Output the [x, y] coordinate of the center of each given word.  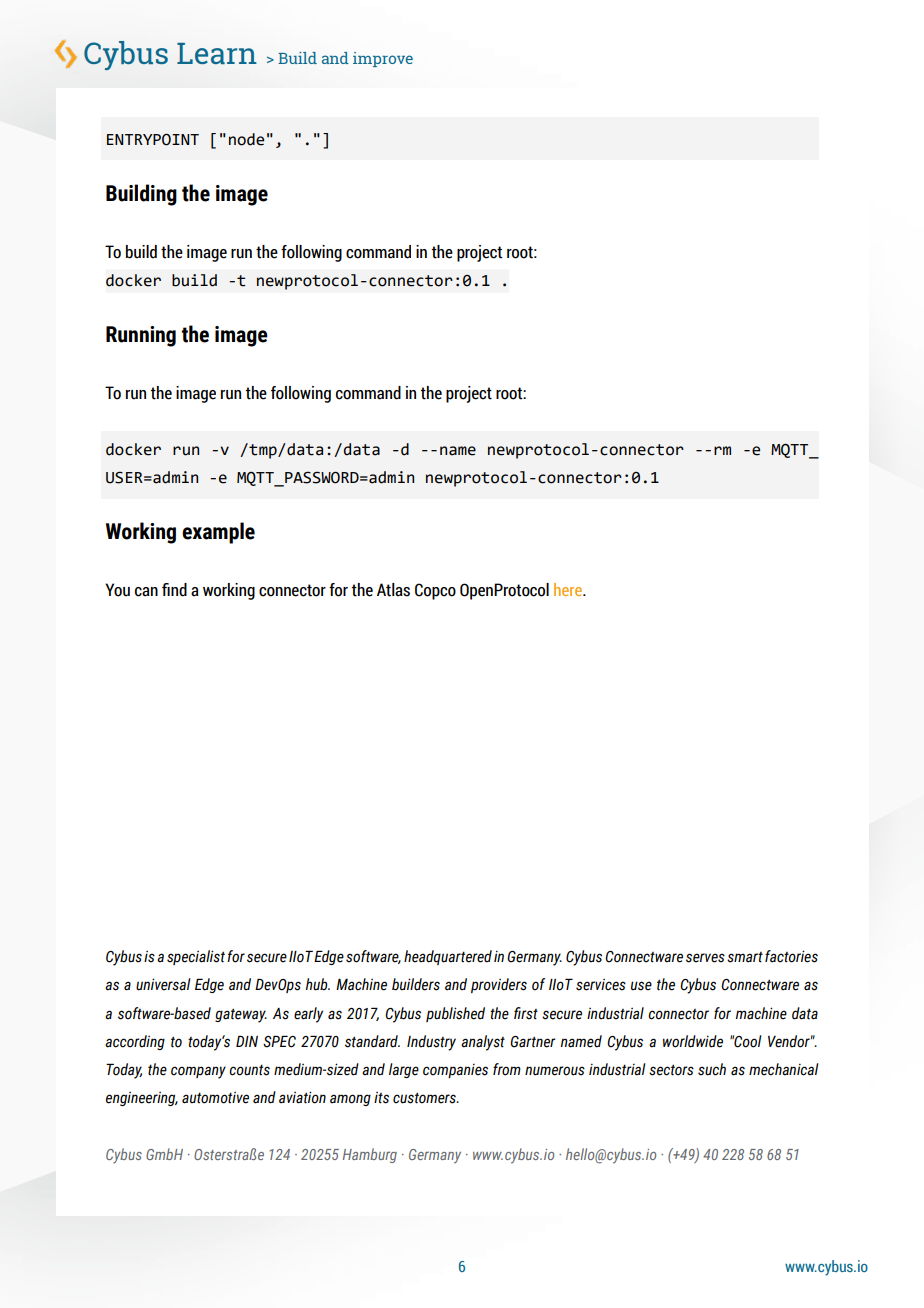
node [246, 139]
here [569, 589]
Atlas [393, 590]
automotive [215, 1098]
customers [425, 1098]
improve [383, 59]
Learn [217, 53]
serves [705, 958]
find [174, 590]
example [218, 533]
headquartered [448, 957]
